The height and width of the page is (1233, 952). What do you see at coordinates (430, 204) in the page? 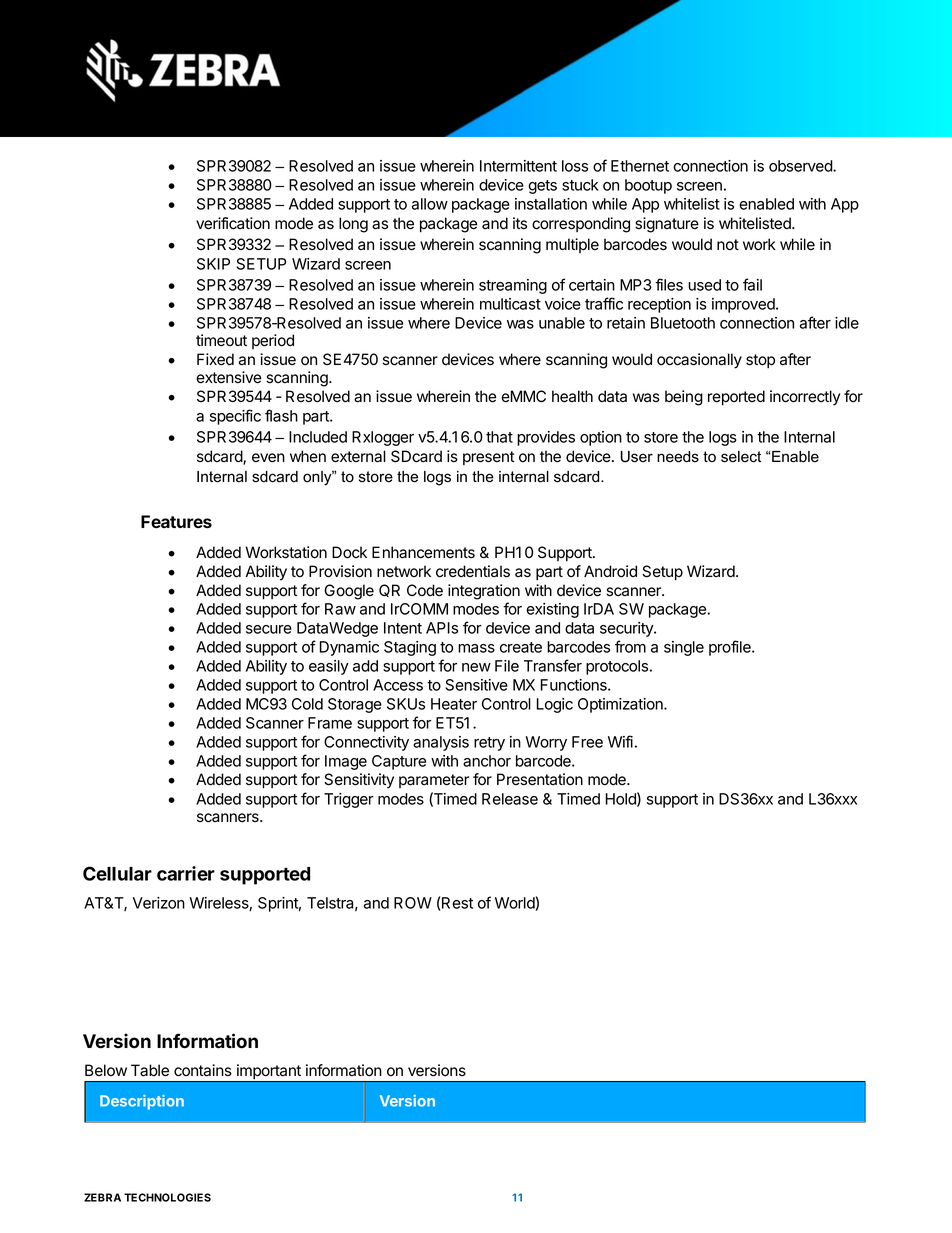
I see `allow` at bounding box center [430, 204].
